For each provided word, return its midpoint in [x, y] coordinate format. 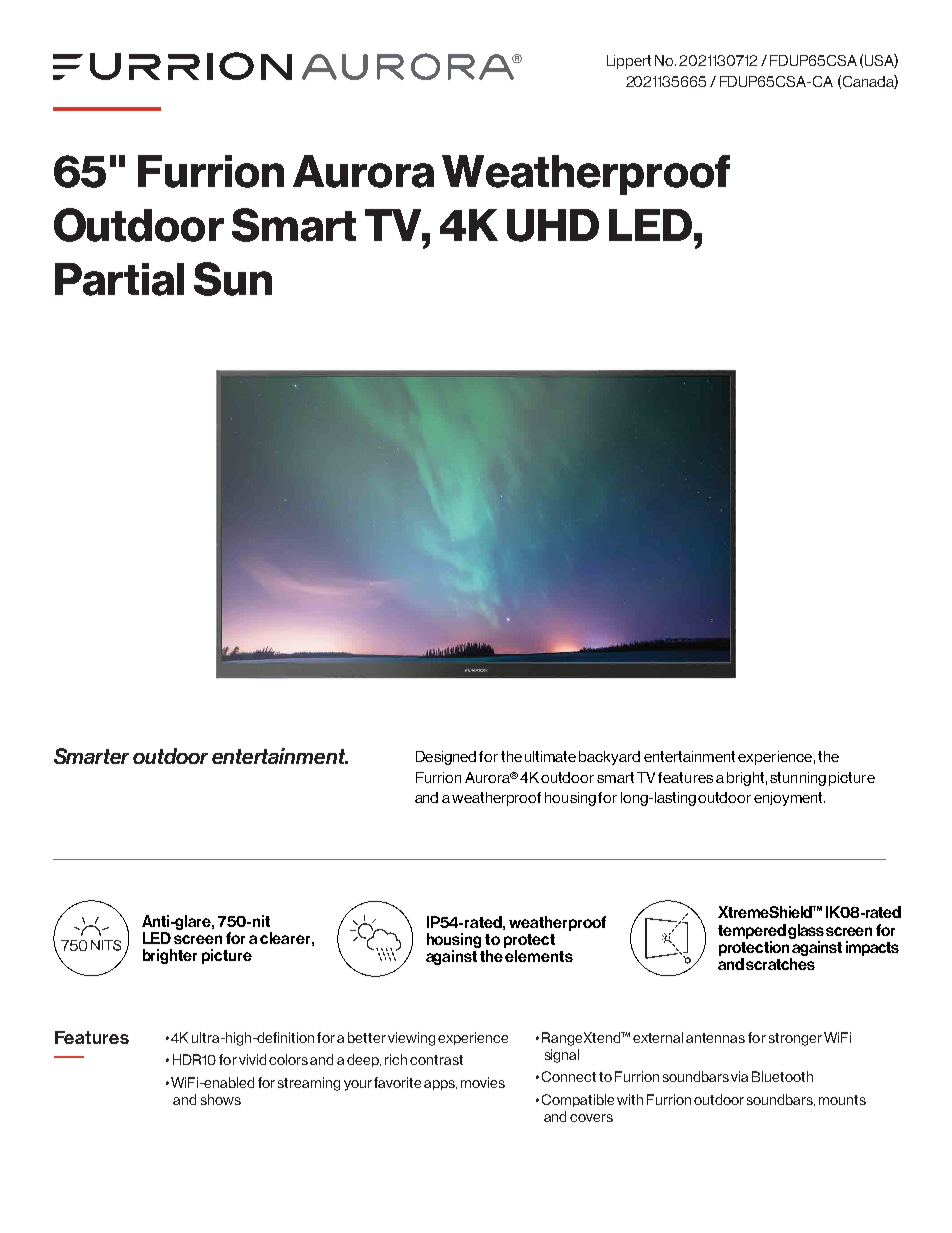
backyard [609, 758]
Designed [446, 758]
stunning [798, 779]
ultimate [550, 756]
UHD [553, 225]
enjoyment [789, 799]
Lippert [629, 62]
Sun [233, 279]
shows [221, 1099]
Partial [119, 279]
